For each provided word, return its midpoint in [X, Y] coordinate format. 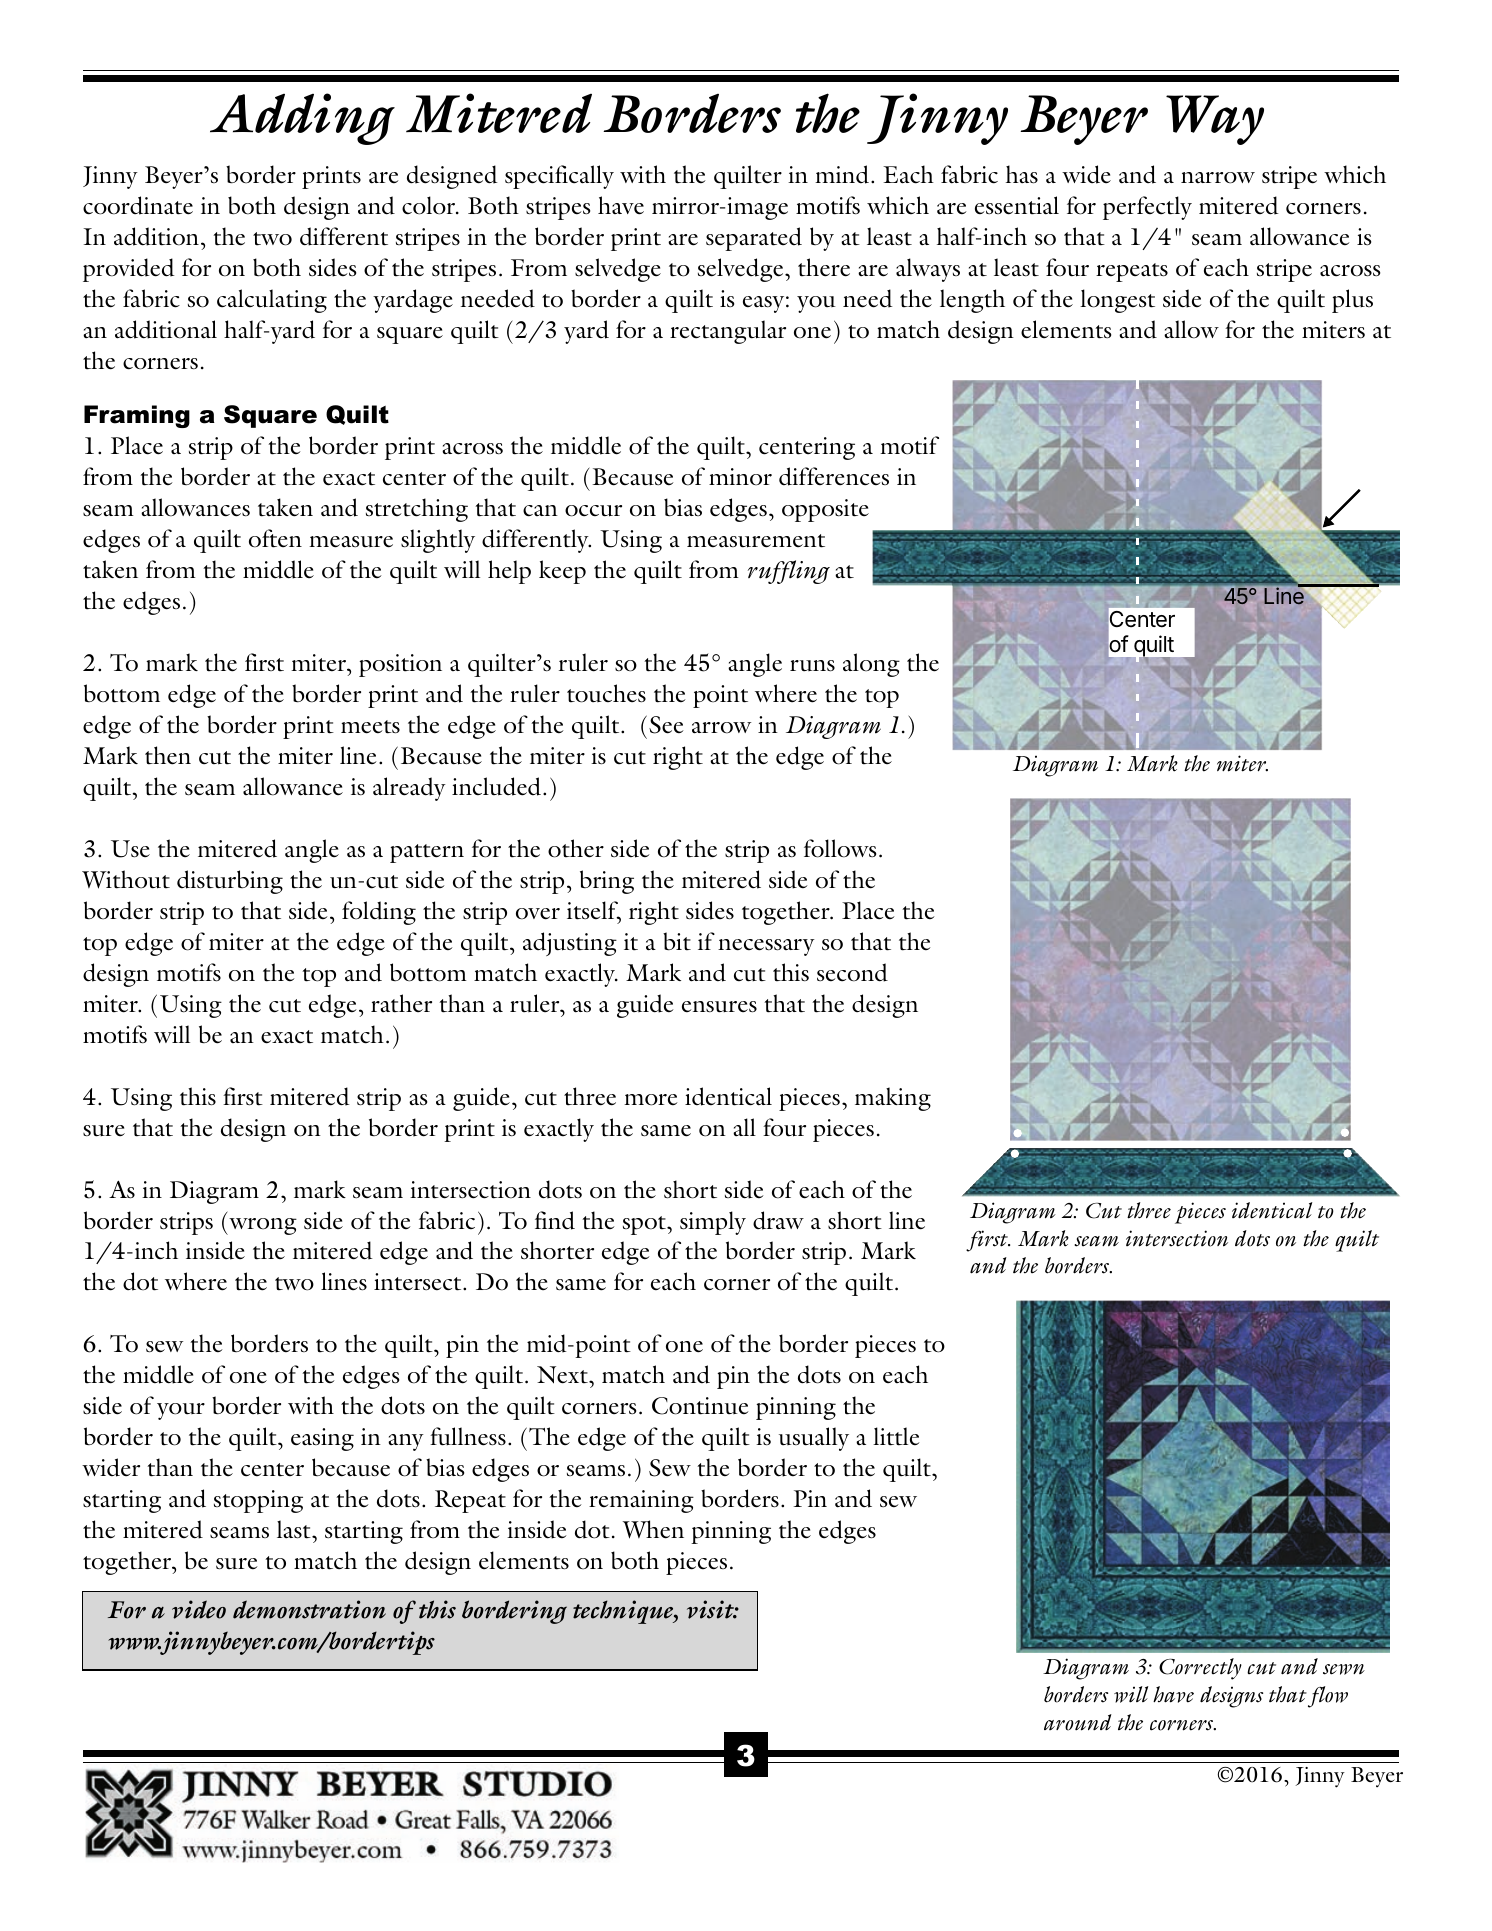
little [896, 1436]
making [893, 1099]
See [666, 725]
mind [843, 174]
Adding [302, 119]
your [181, 1411]
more [651, 1100]
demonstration [309, 1609]
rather [401, 1003]
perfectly [1147, 208]
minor [740, 477]
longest [1117, 301]
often [275, 538]
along [871, 665]
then [168, 755]
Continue [700, 1406]
